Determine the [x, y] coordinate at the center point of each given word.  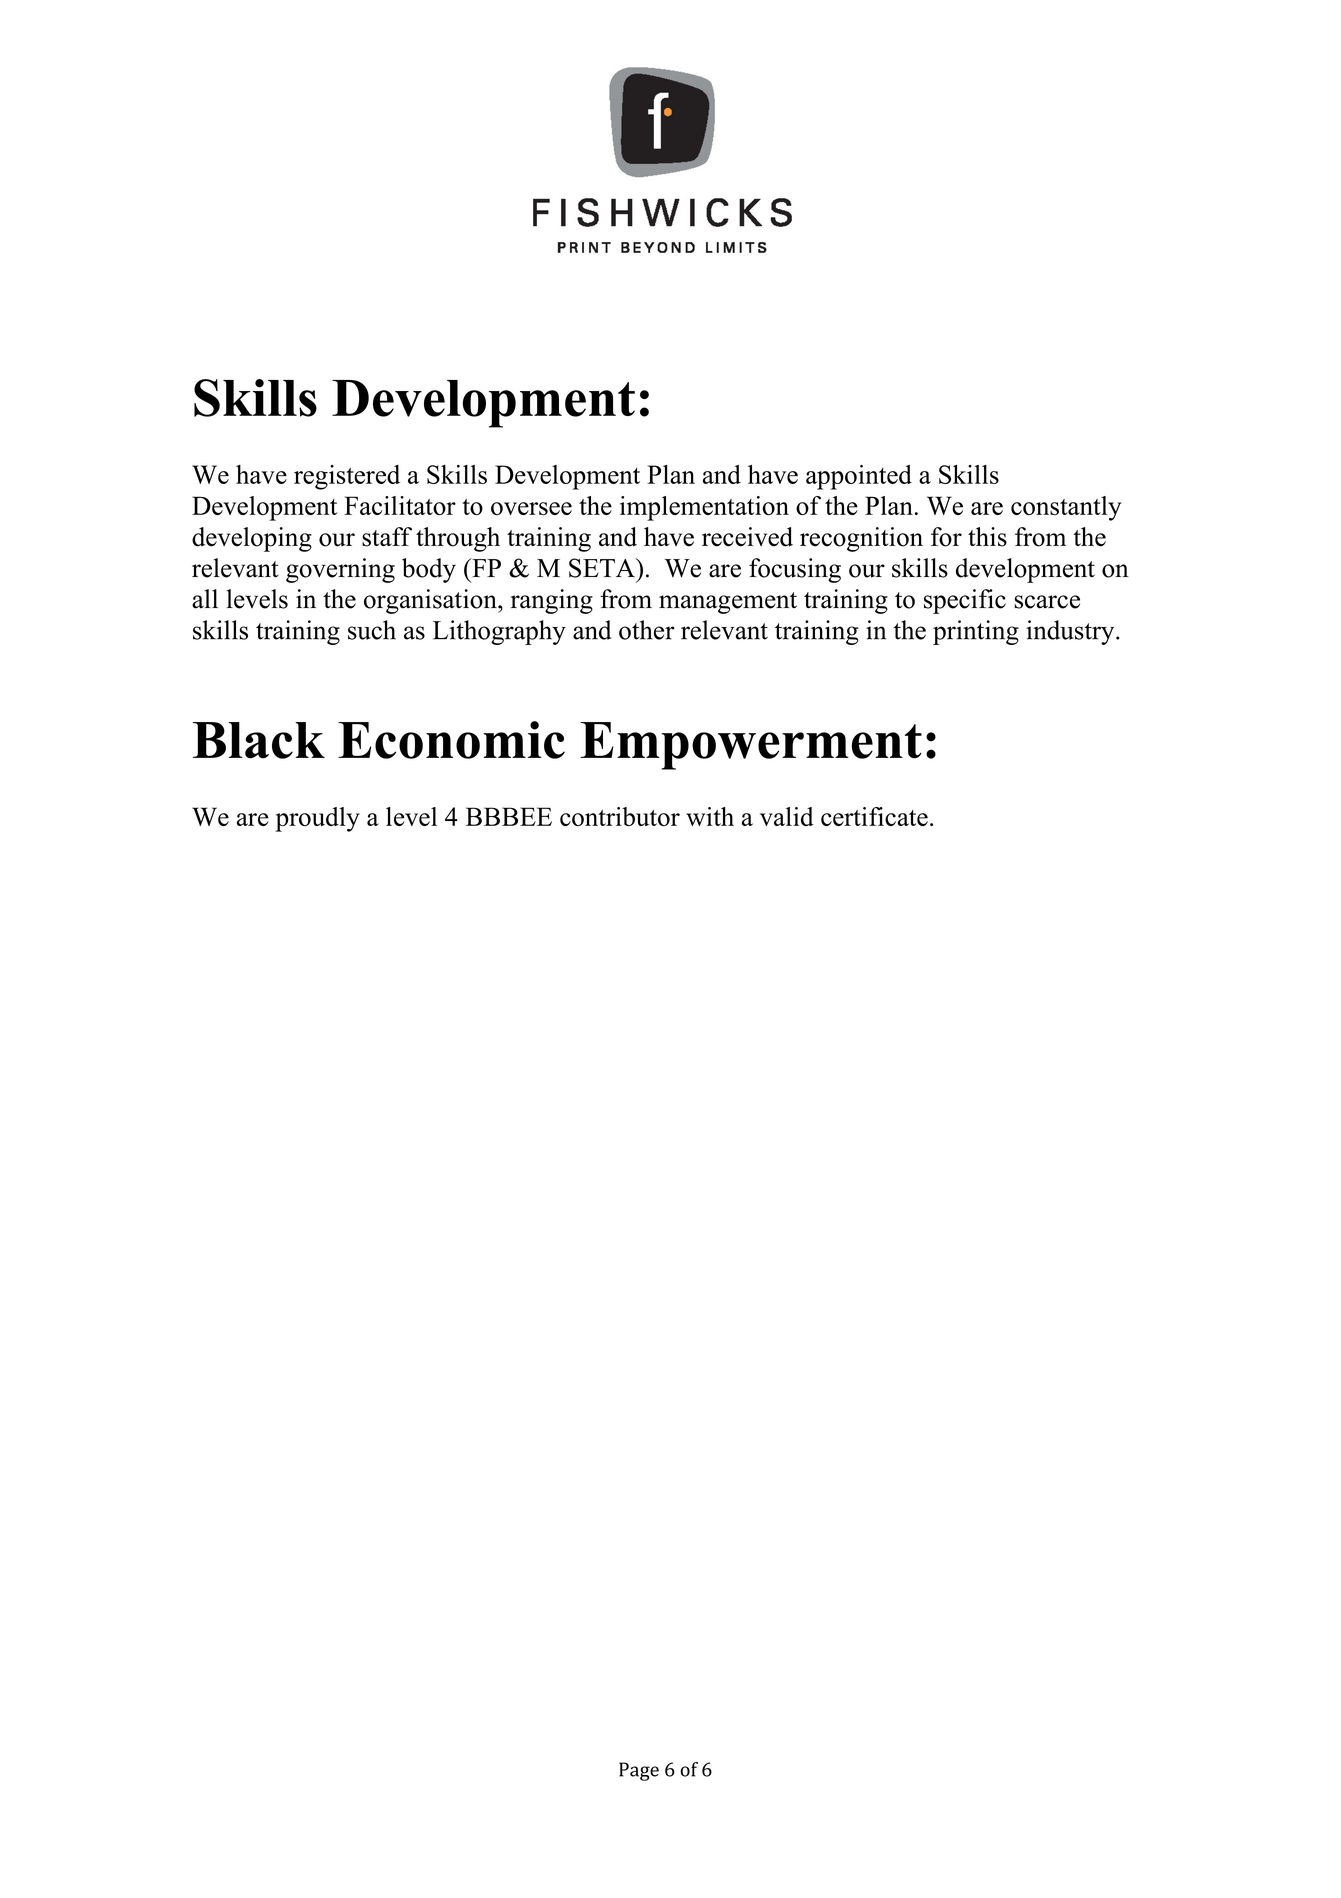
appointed [859, 477]
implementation [704, 508]
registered [347, 477]
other [647, 630]
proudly [317, 819]
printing [976, 632]
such [372, 630]
